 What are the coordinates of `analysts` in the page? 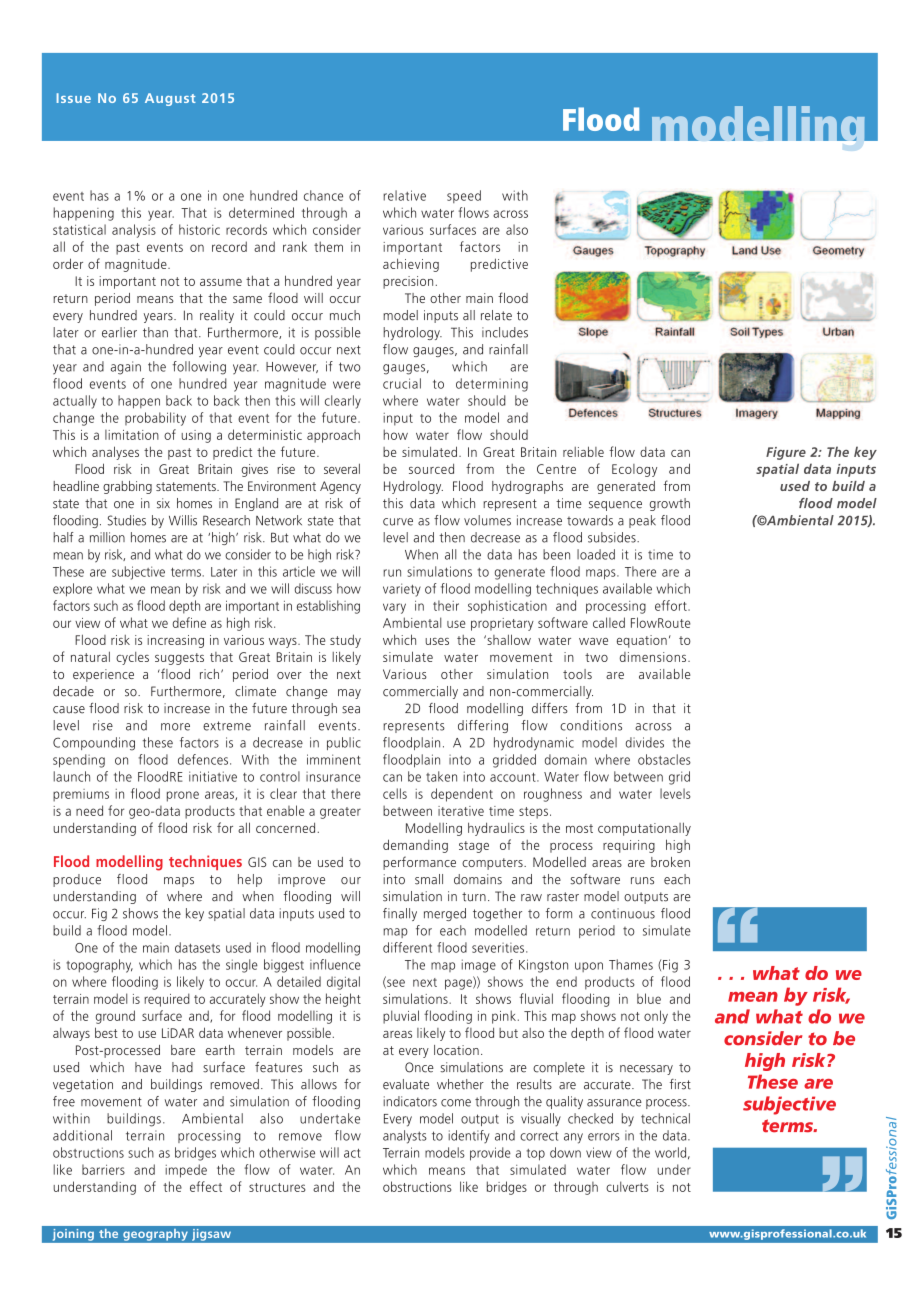 It's located at (405, 1137).
